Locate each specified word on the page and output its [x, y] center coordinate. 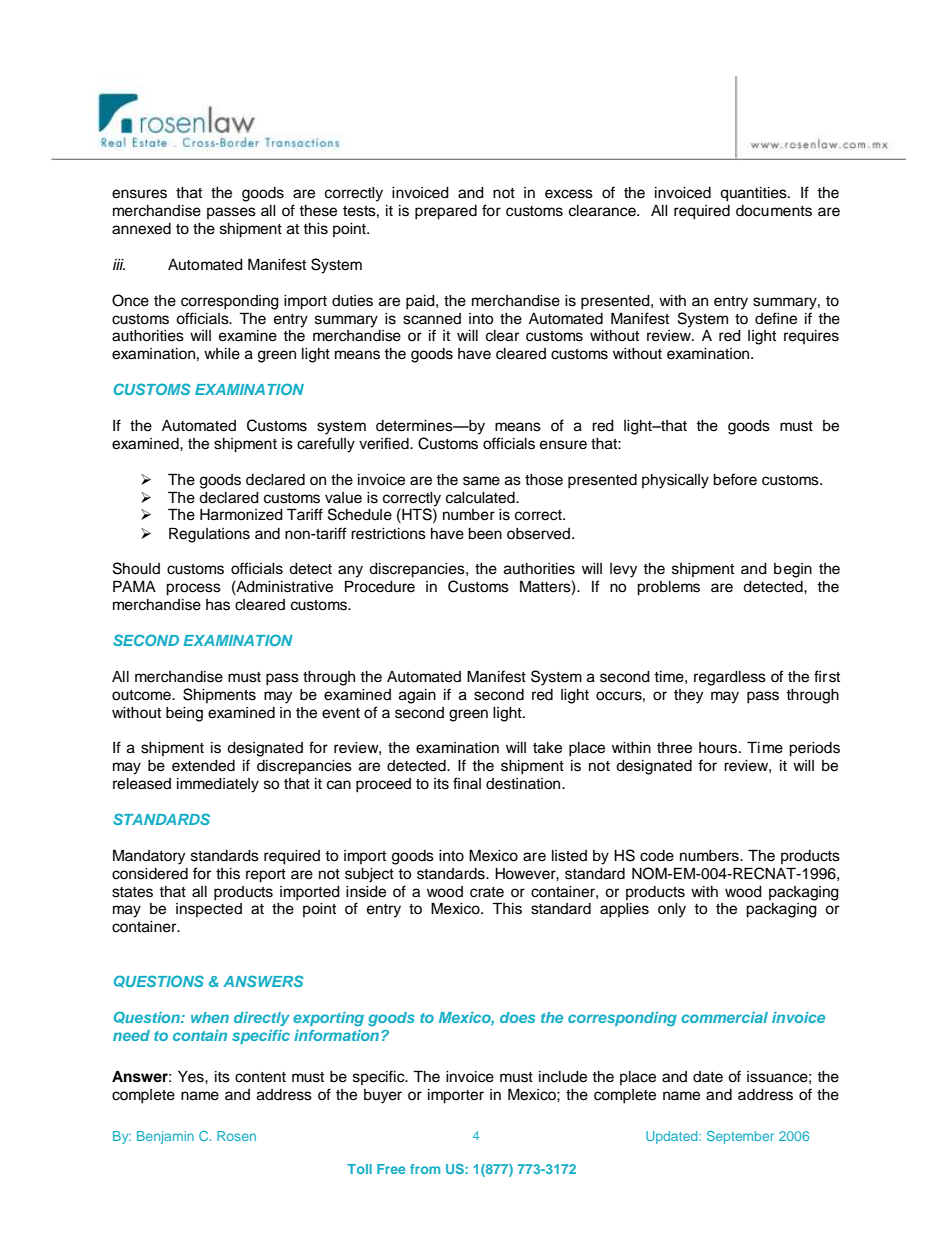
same [481, 481]
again [417, 696]
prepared [446, 212]
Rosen [236, 1136]
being [184, 714]
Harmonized [241, 515]
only [672, 910]
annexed [141, 229]
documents [774, 211]
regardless [730, 678]
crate [487, 892]
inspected [209, 910]
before [735, 479]
